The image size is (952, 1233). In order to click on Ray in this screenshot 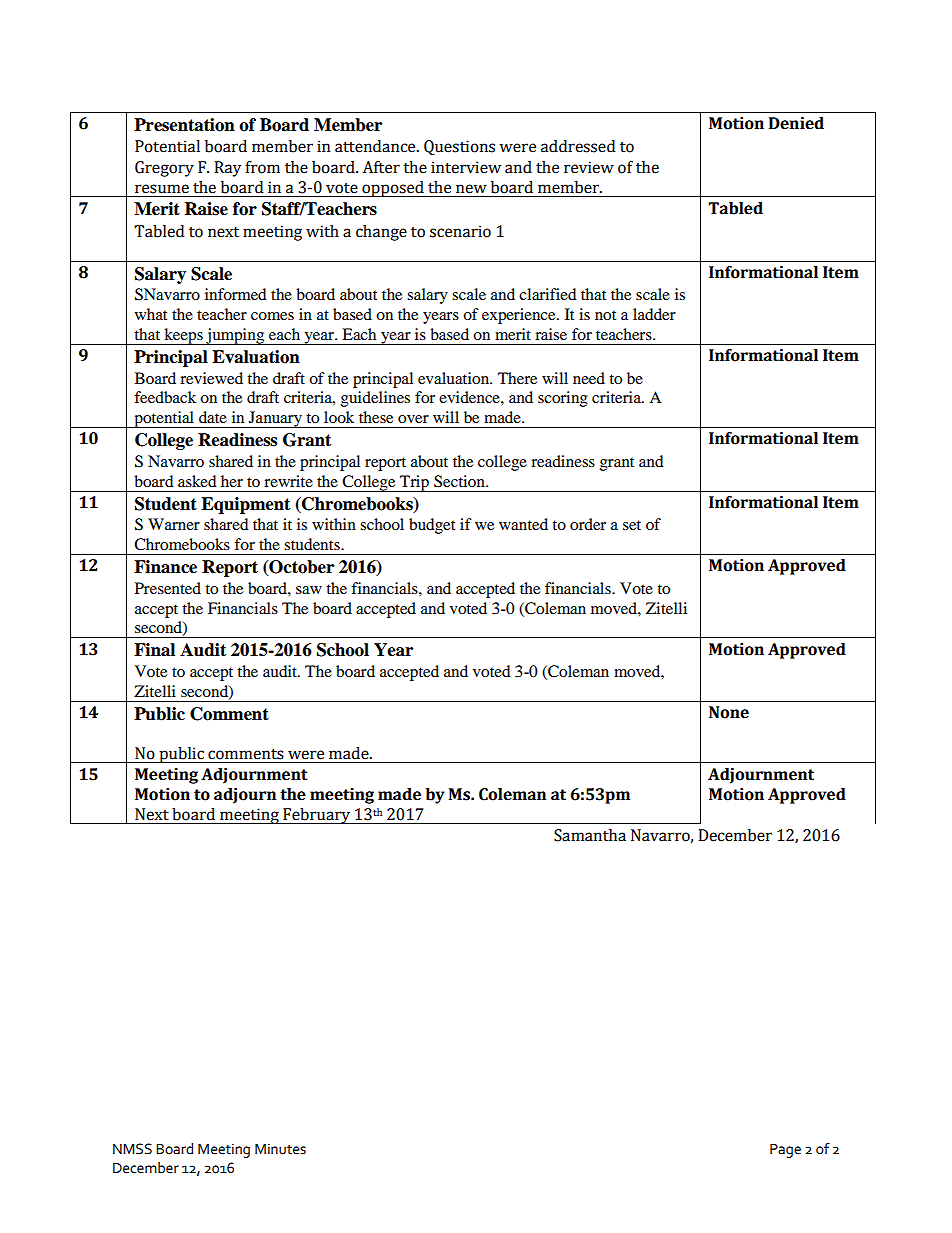, I will do `click(227, 169)`.
